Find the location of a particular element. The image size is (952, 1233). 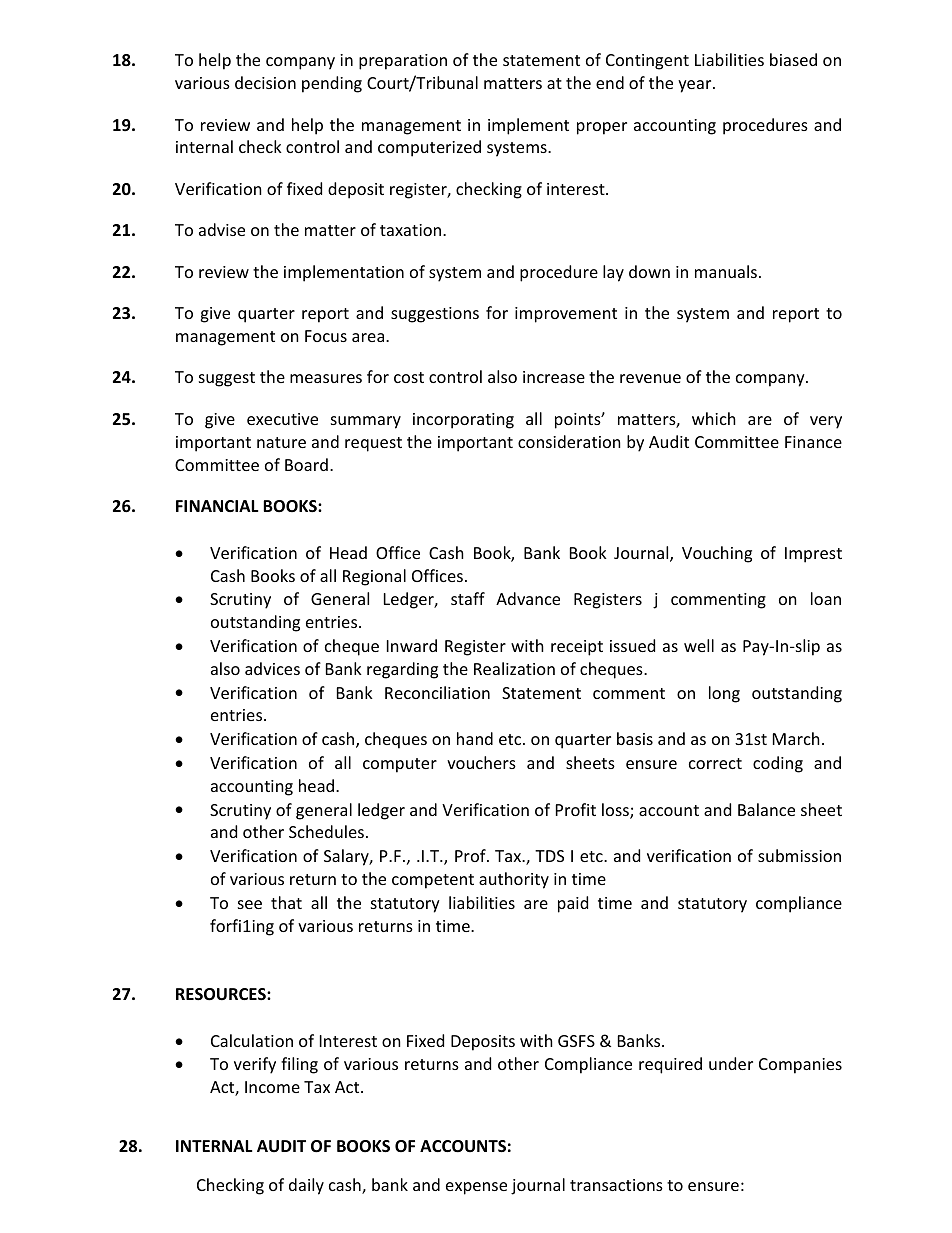

biased is located at coordinates (793, 59).
